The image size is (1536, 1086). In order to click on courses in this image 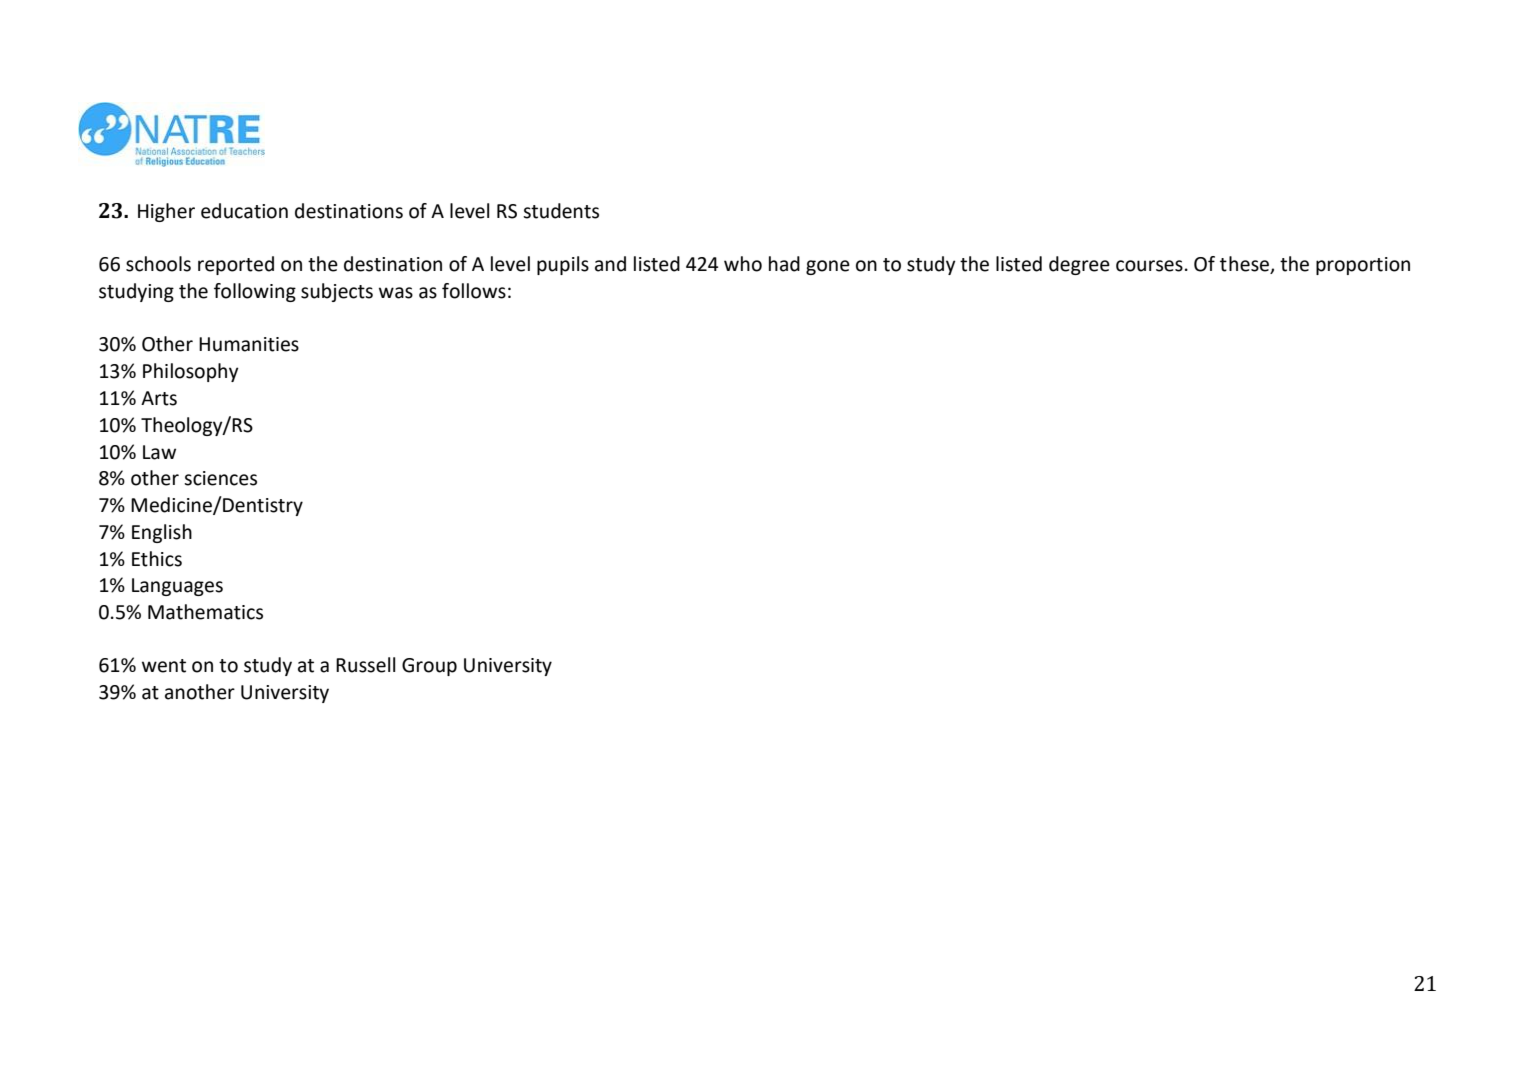, I will do `click(1149, 266)`.
